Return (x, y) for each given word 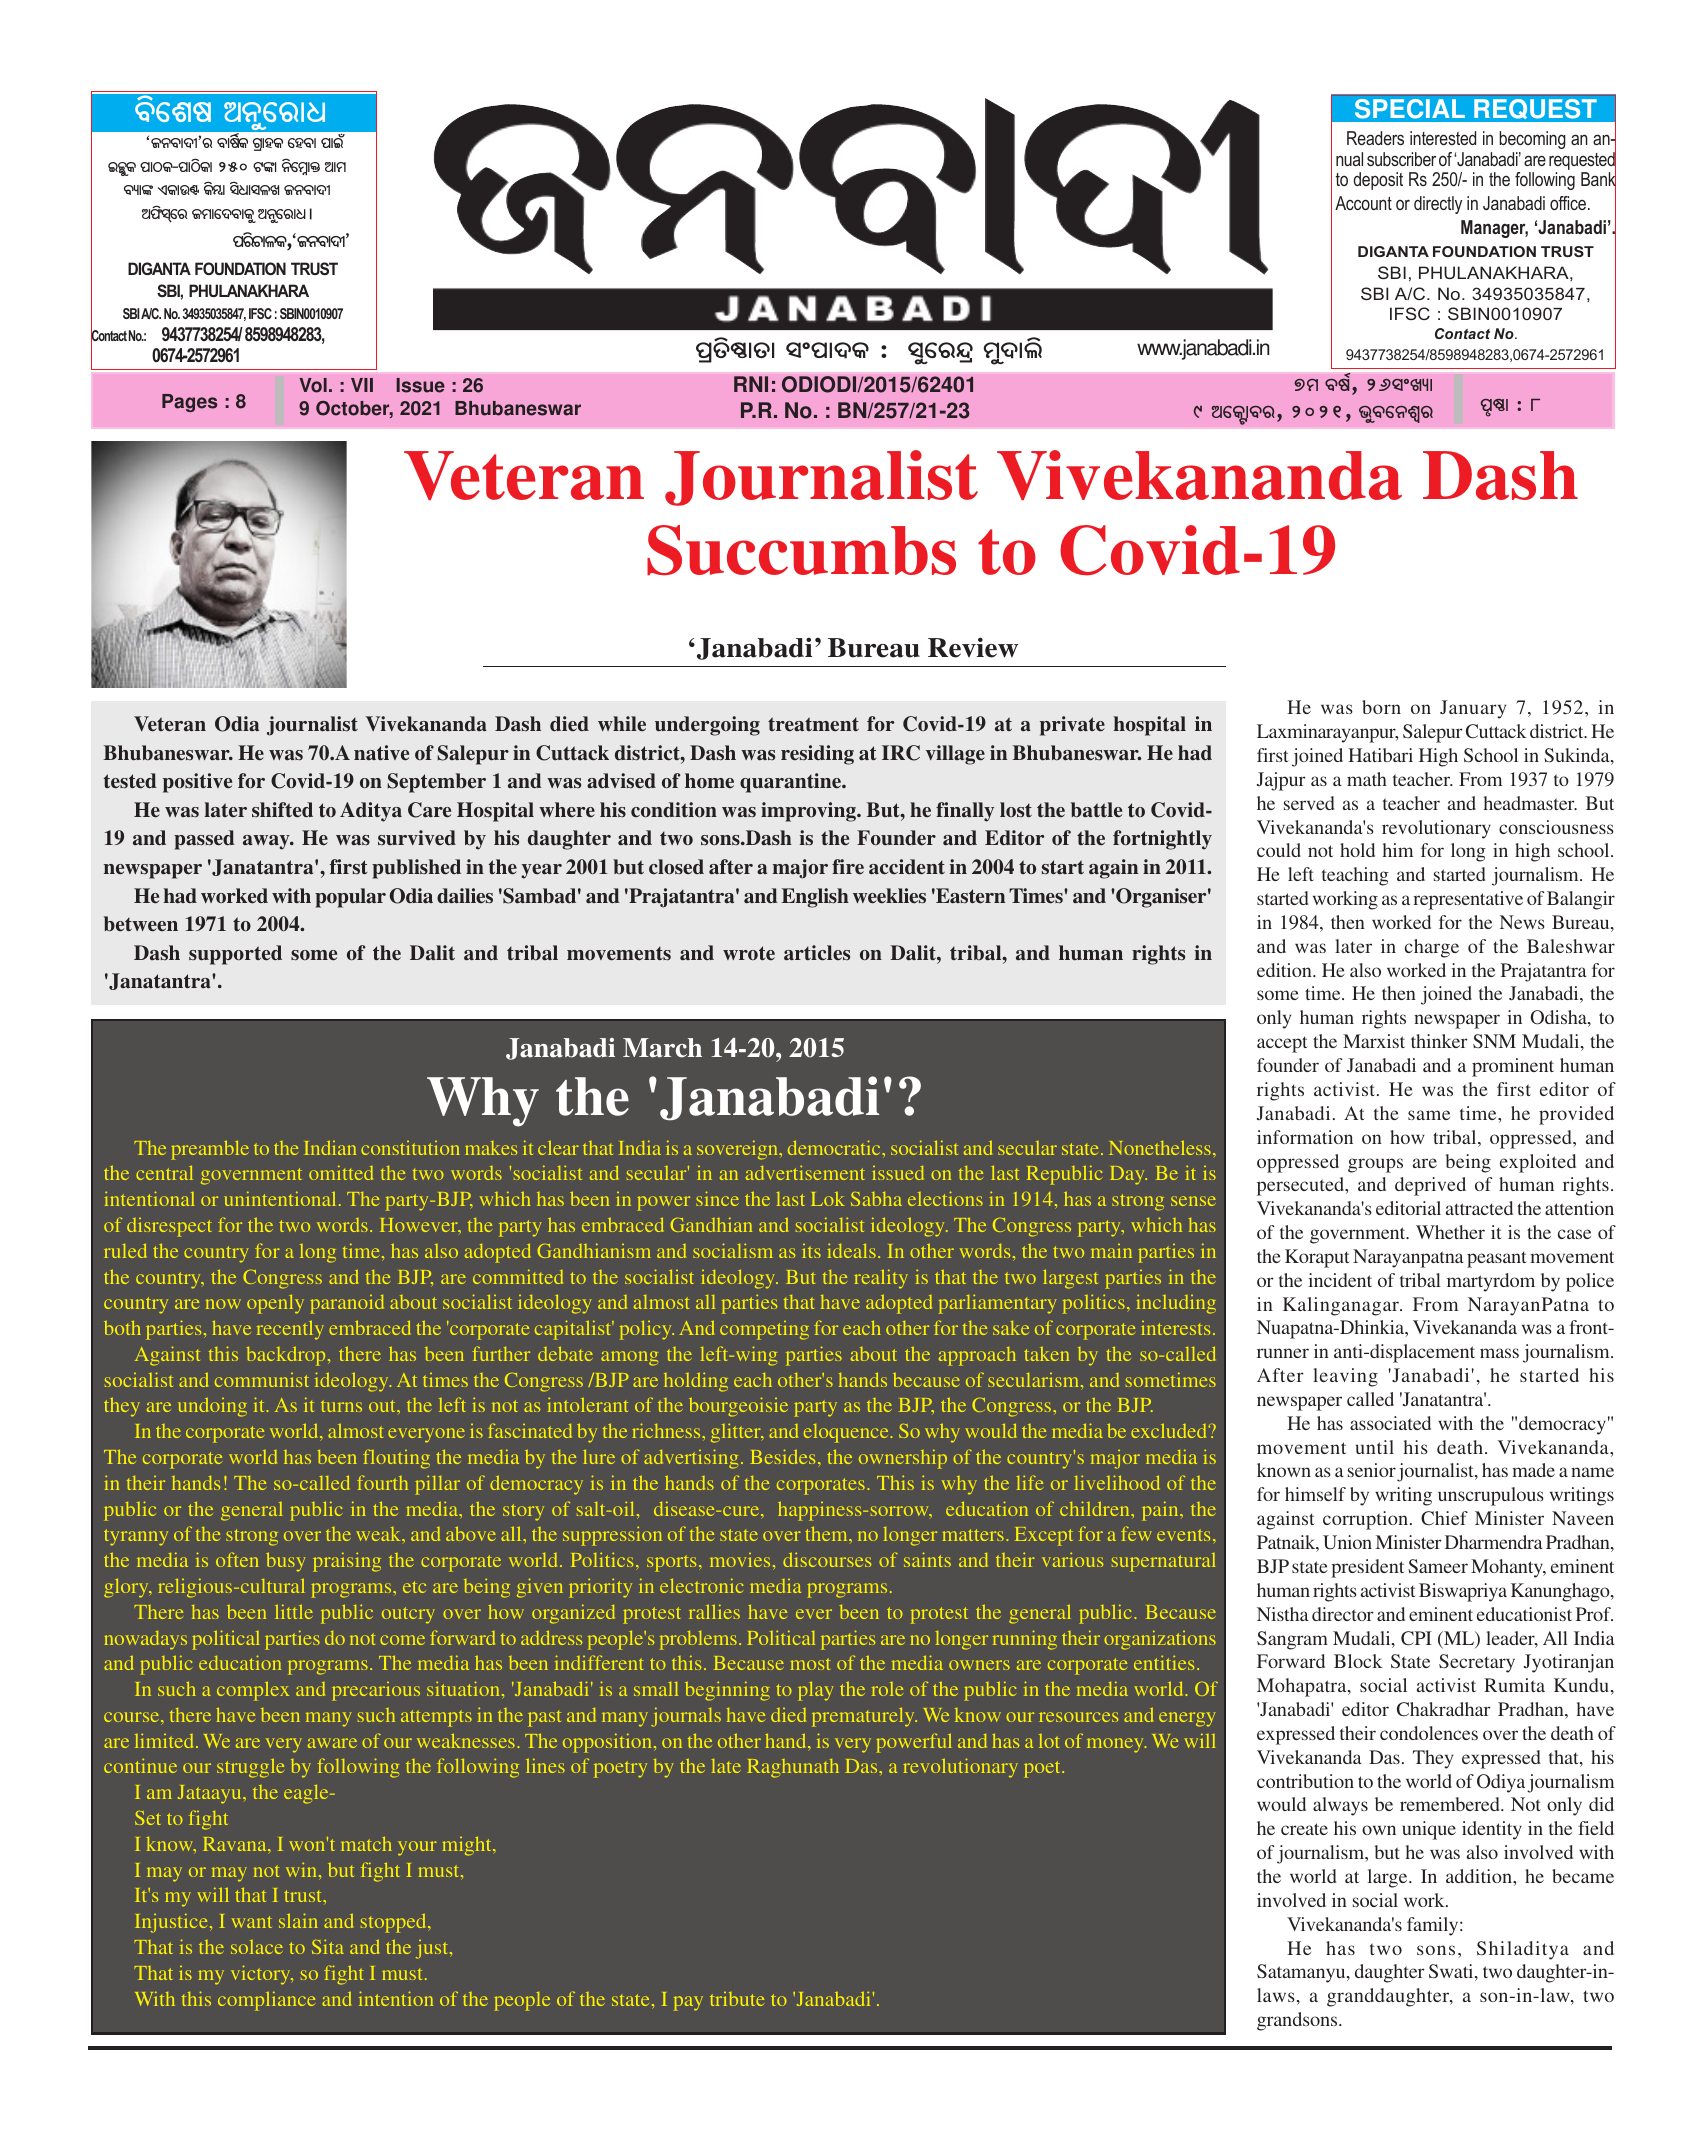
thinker (1439, 1041)
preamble (210, 1150)
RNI (751, 384)
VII (362, 385)
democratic (835, 1147)
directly (1438, 205)
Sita (328, 1947)
